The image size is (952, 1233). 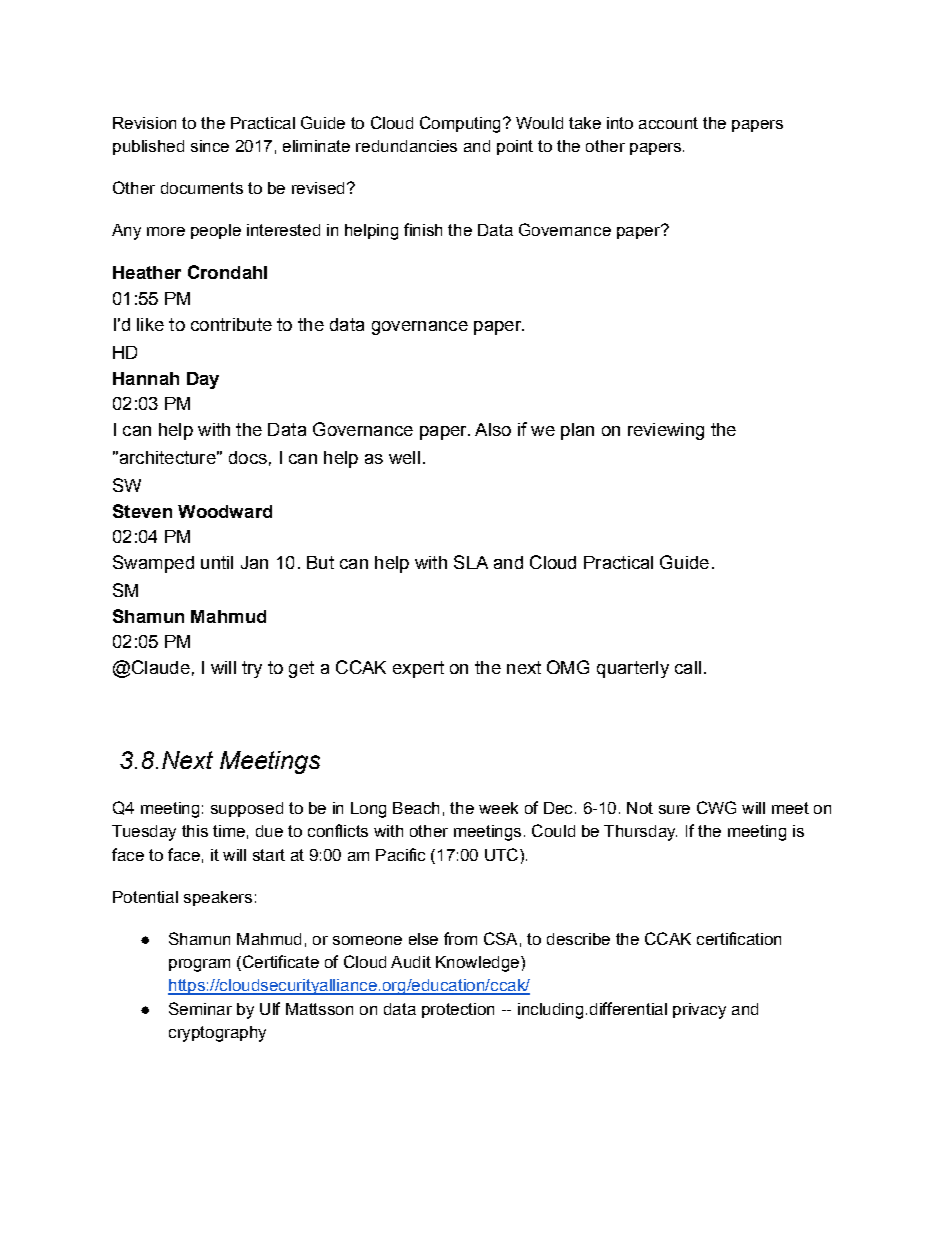 What do you see at coordinates (200, 1008) in the page?
I see `Seminar` at bounding box center [200, 1008].
